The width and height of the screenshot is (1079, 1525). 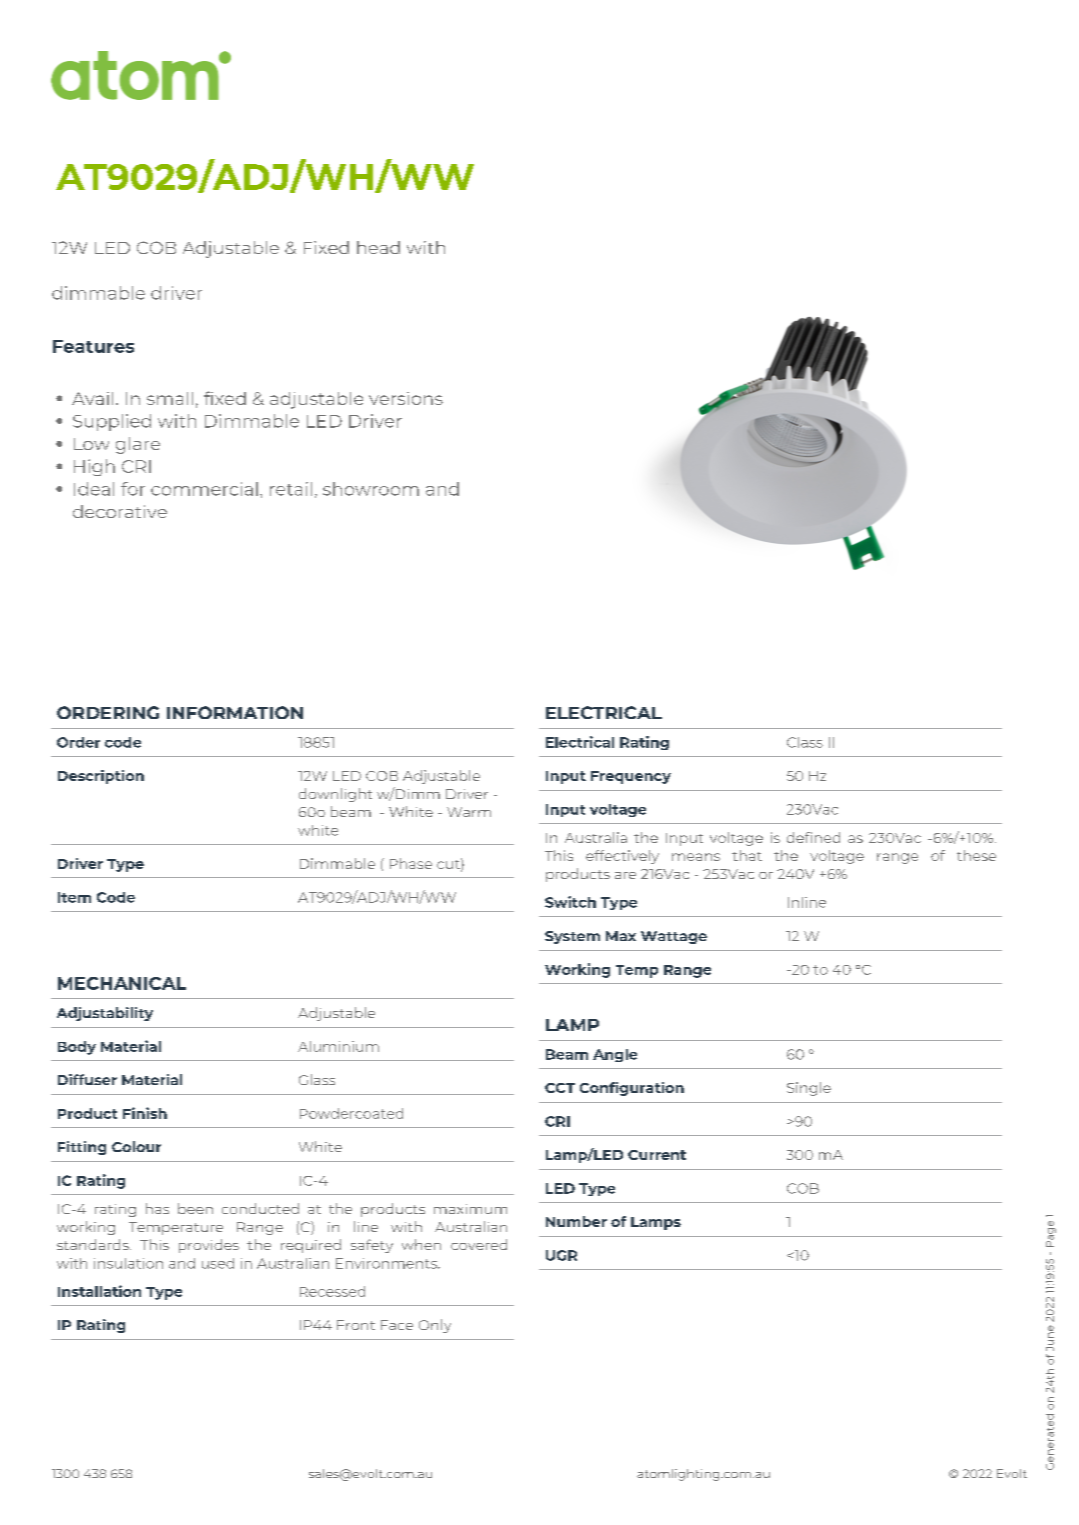 What do you see at coordinates (93, 346) in the screenshot?
I see `Features` at bounding box center [93, 346].
